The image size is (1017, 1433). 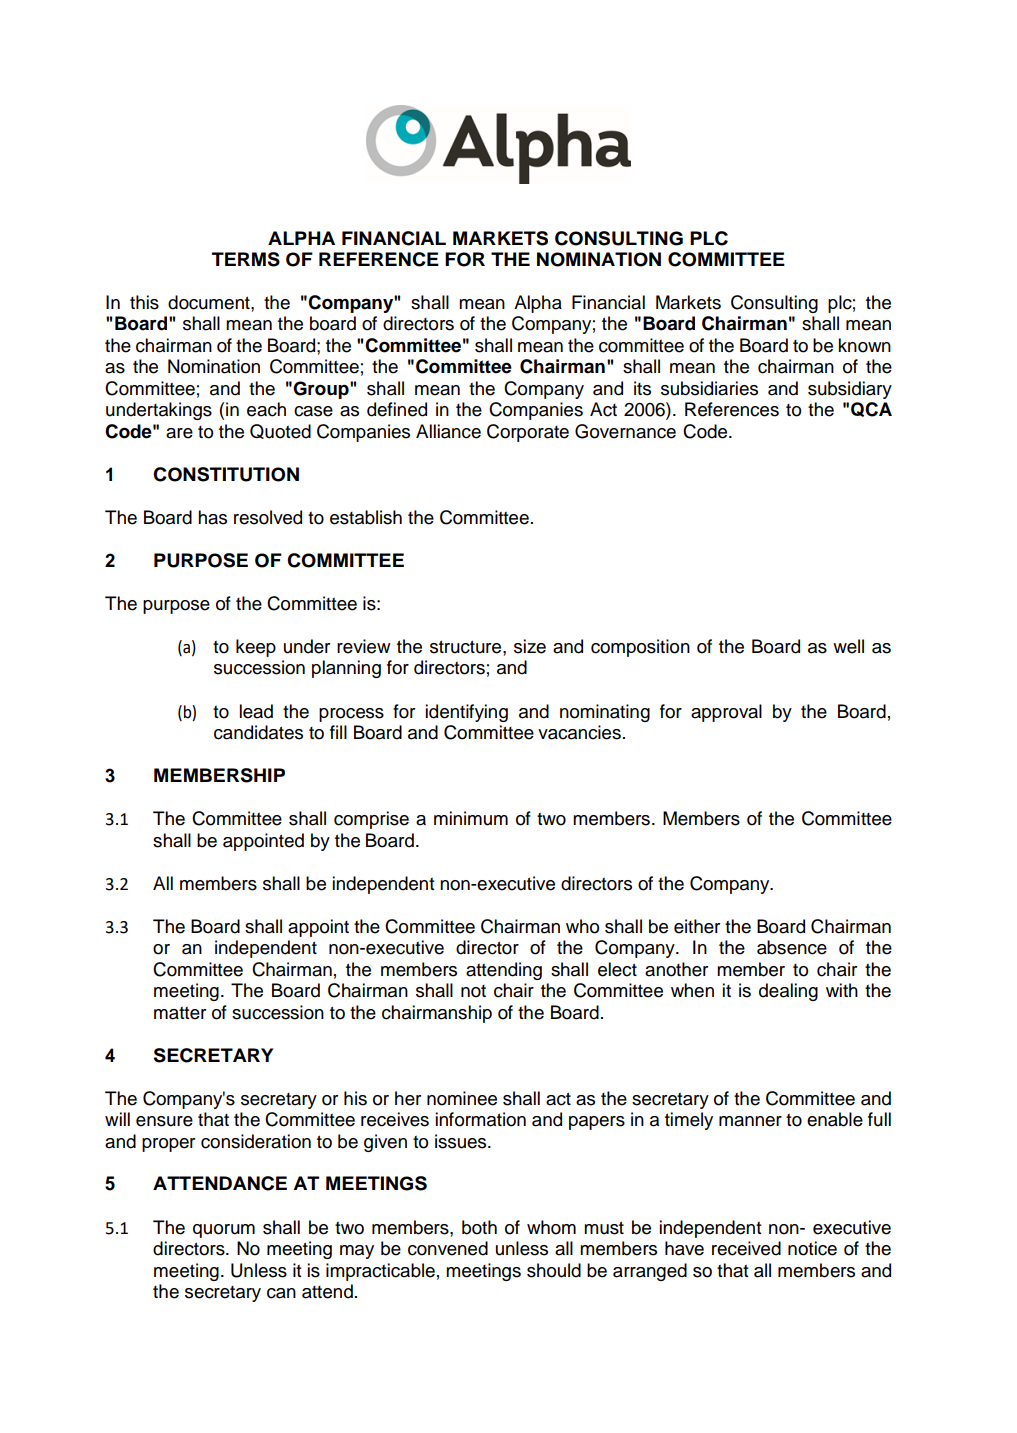 What do you see at coordinates (479, 1227) in the page?
I see `both` at bounding box center [479, 1227].
